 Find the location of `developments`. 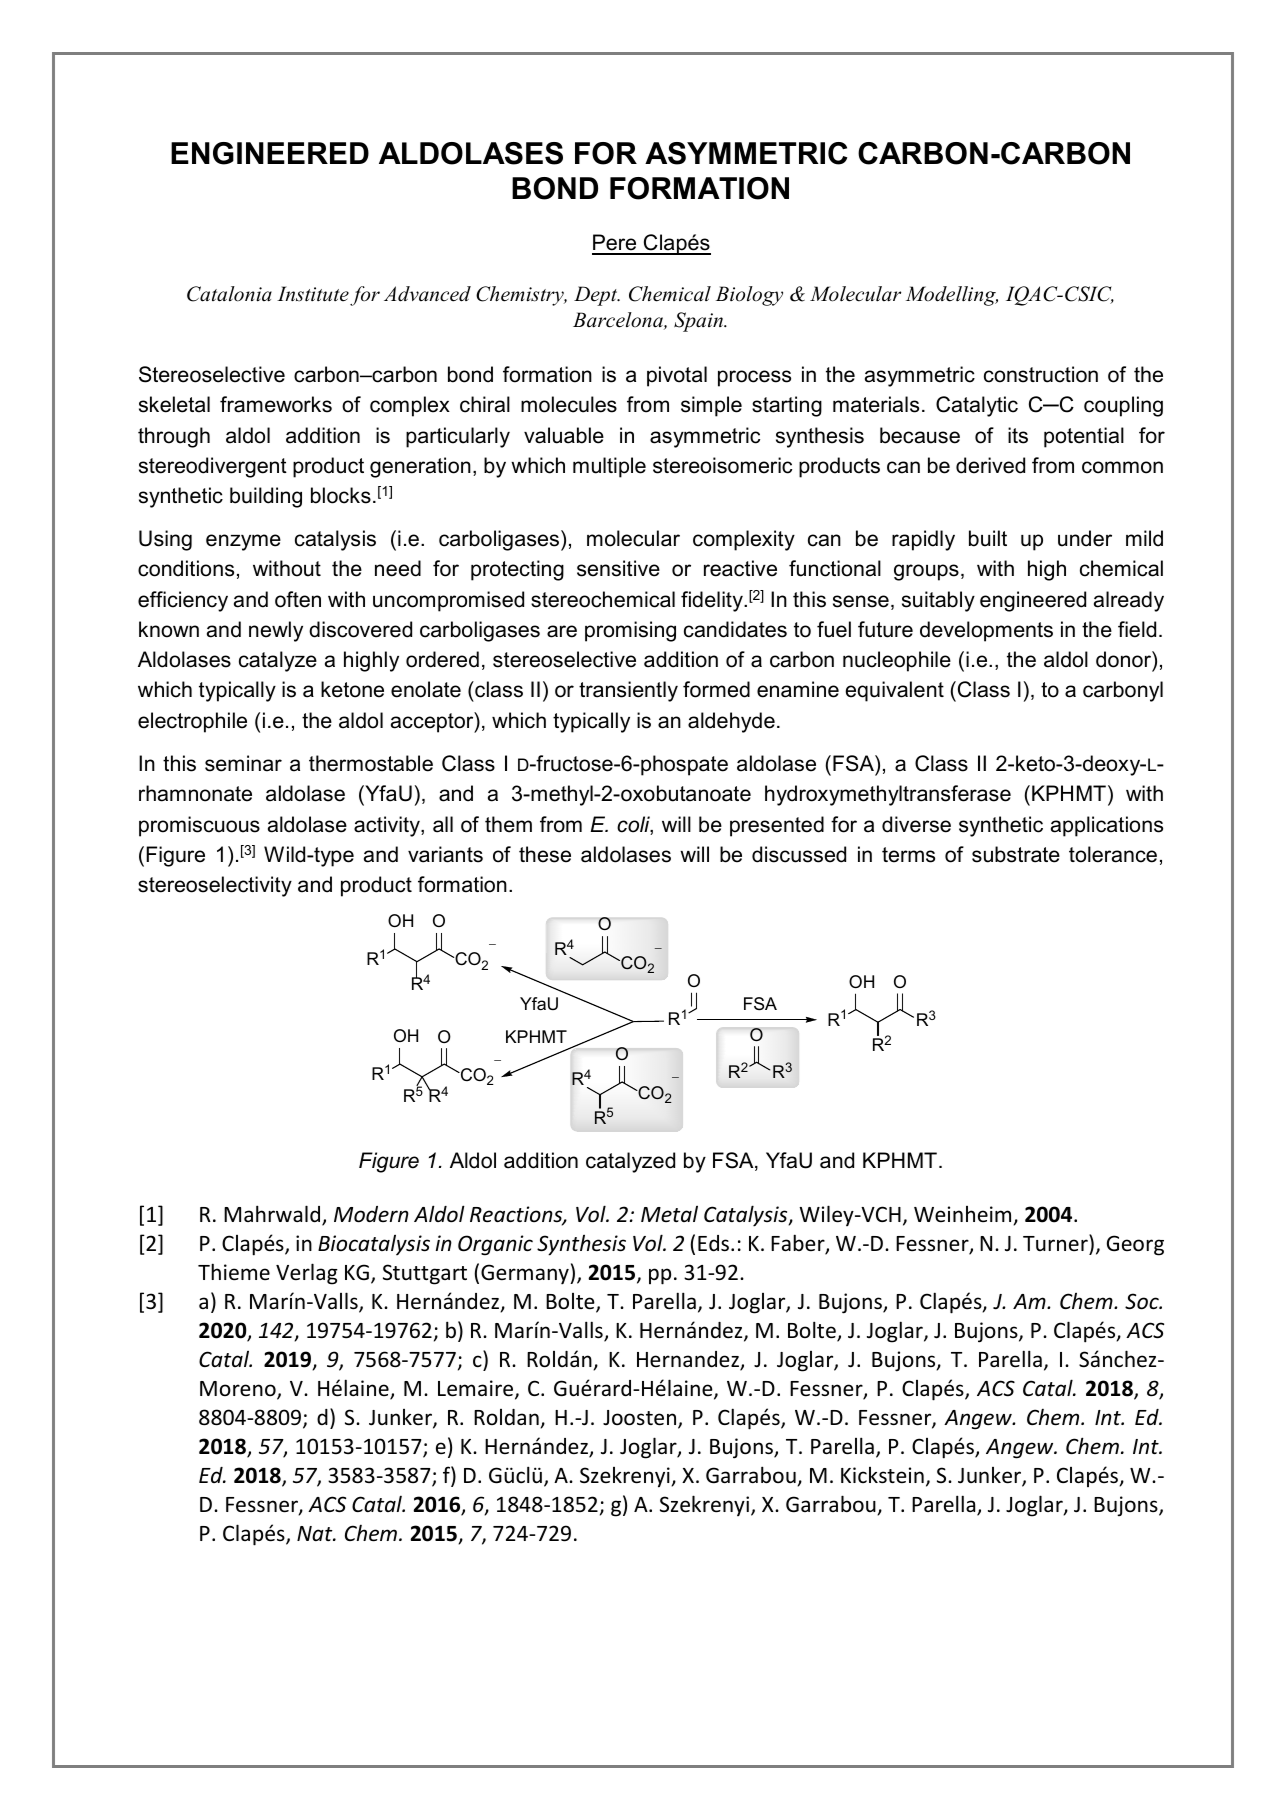

developments is located at coordinates (986, 631).
